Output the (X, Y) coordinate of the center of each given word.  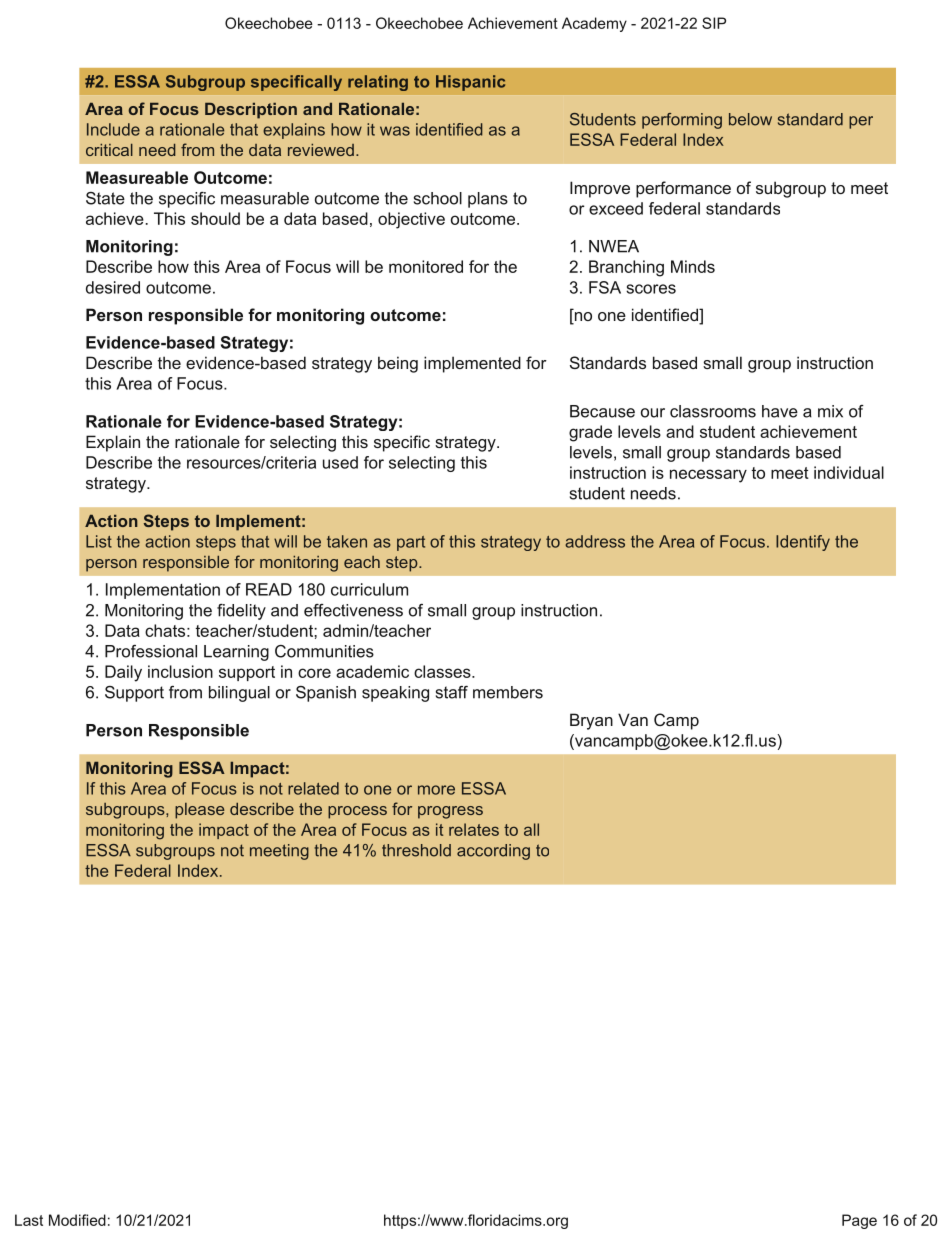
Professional (151, 651)
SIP (714, 23)
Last (29, 1220)
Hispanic (470, 83)
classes (443, 671)
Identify (803, 543)
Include (113, 129)
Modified (77, 1220)
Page (859, 1221)
